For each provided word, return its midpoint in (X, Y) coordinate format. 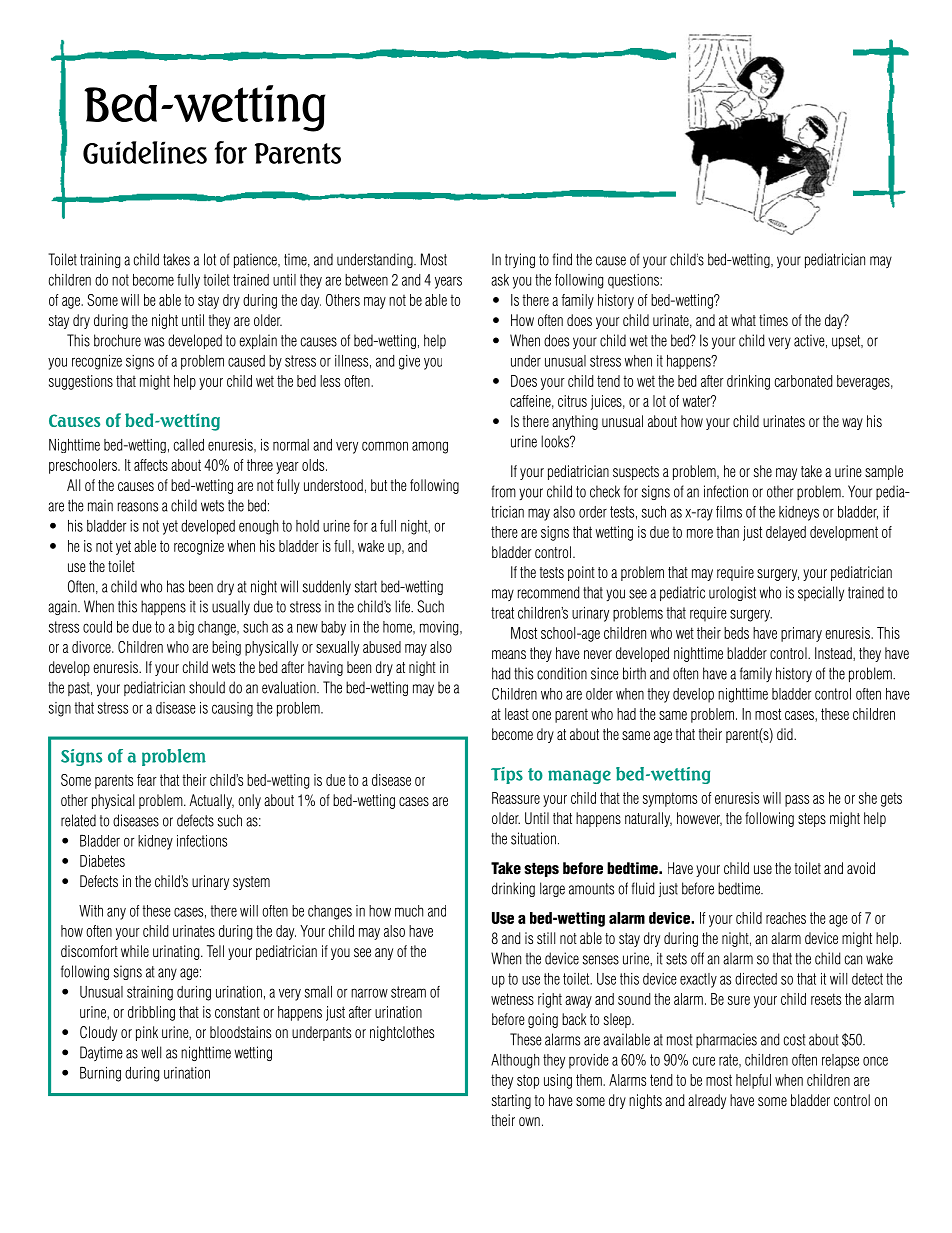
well (151, 1052)
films (729, 512)
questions (634, 281)
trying (520, 260)
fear (147, 780)
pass (797, 801)
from (503, 491)
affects (151, 465)
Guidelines (145, 152)
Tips (507, 775)
